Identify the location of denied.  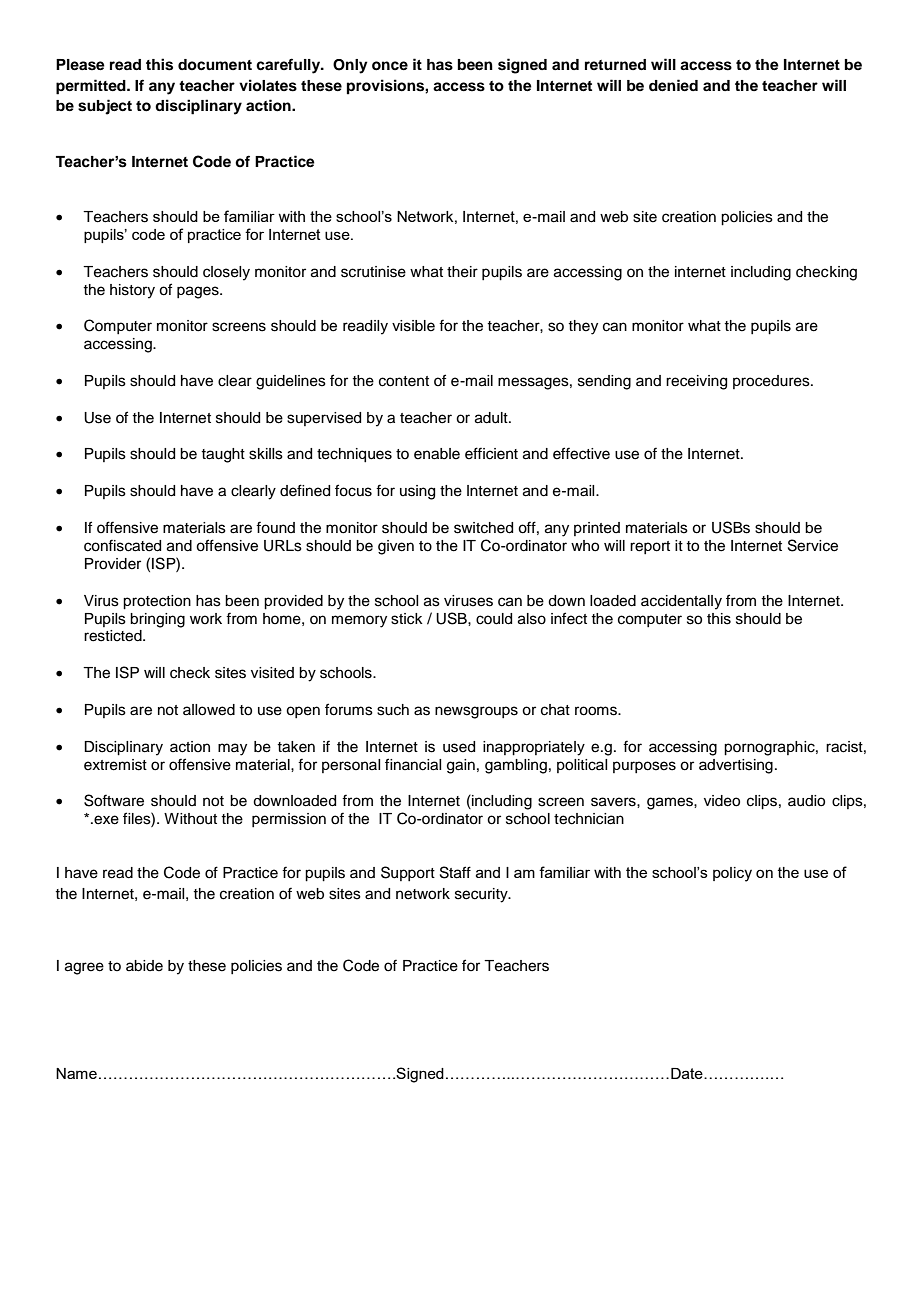
(673, 85).
